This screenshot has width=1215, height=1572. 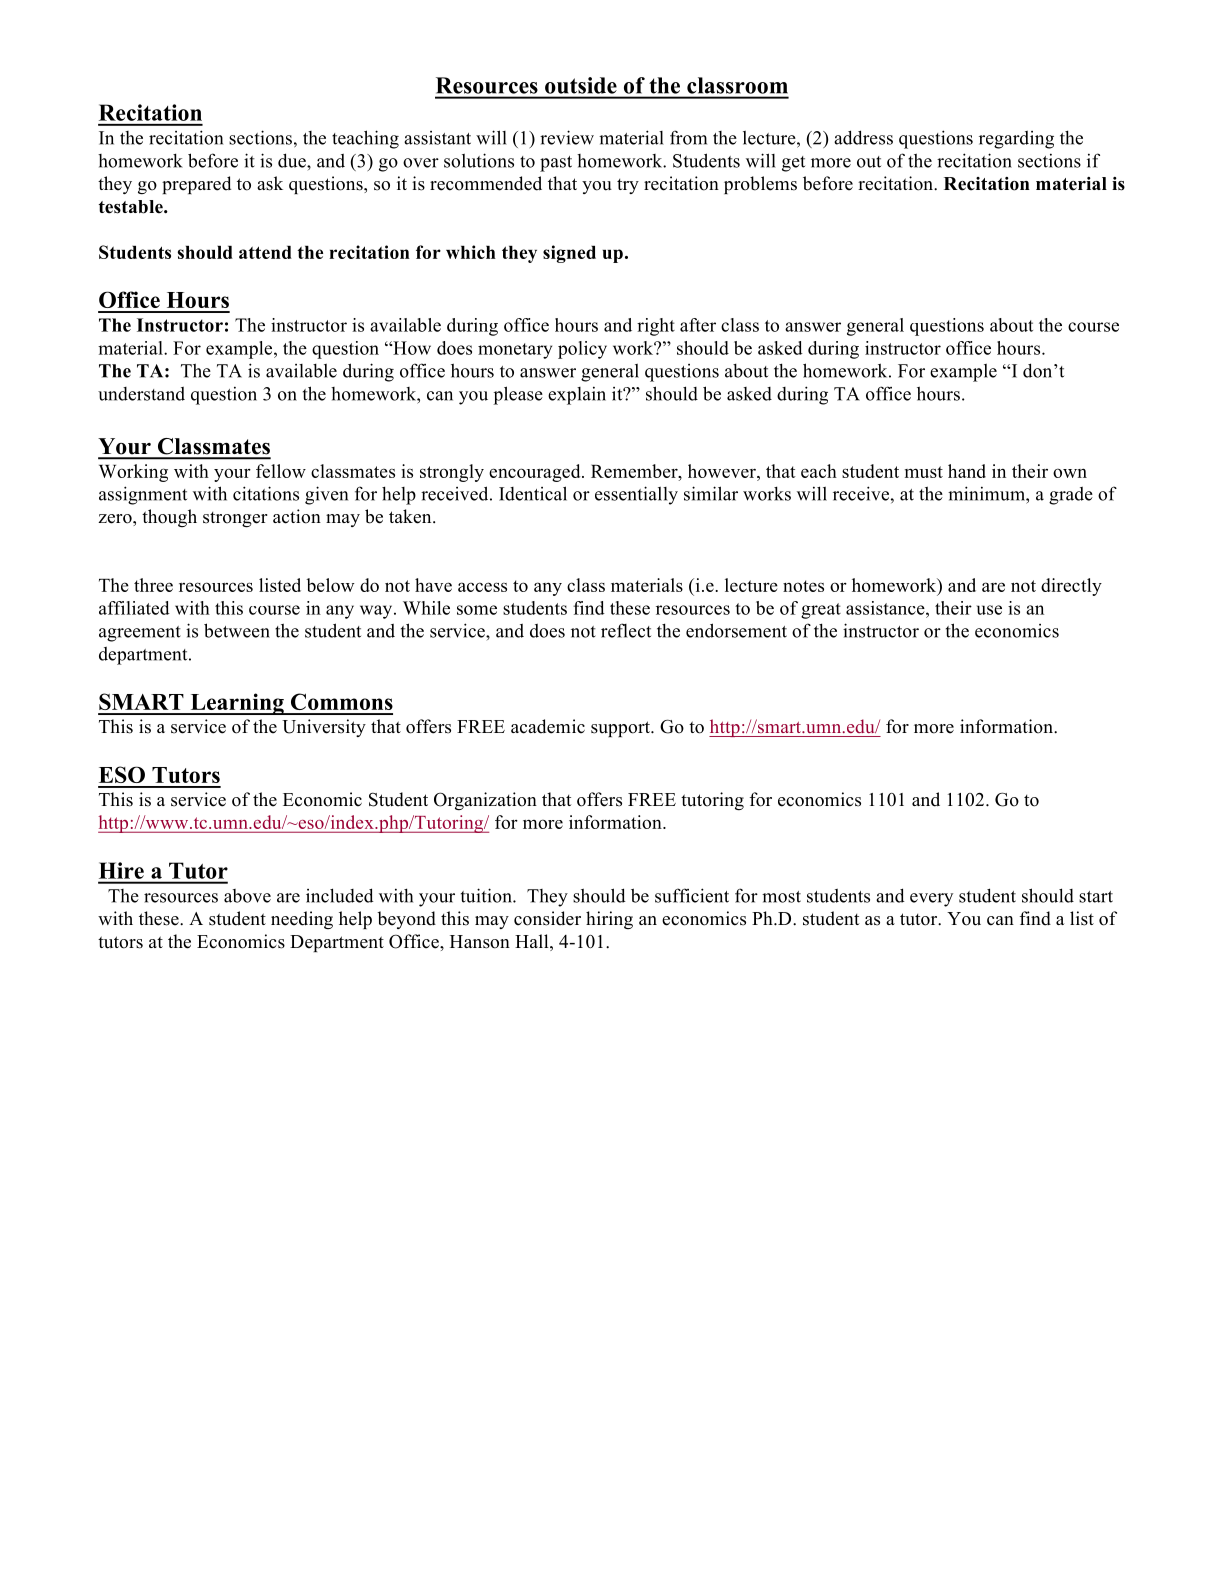 I want to click on minimum, so click(x=987, y=493).
